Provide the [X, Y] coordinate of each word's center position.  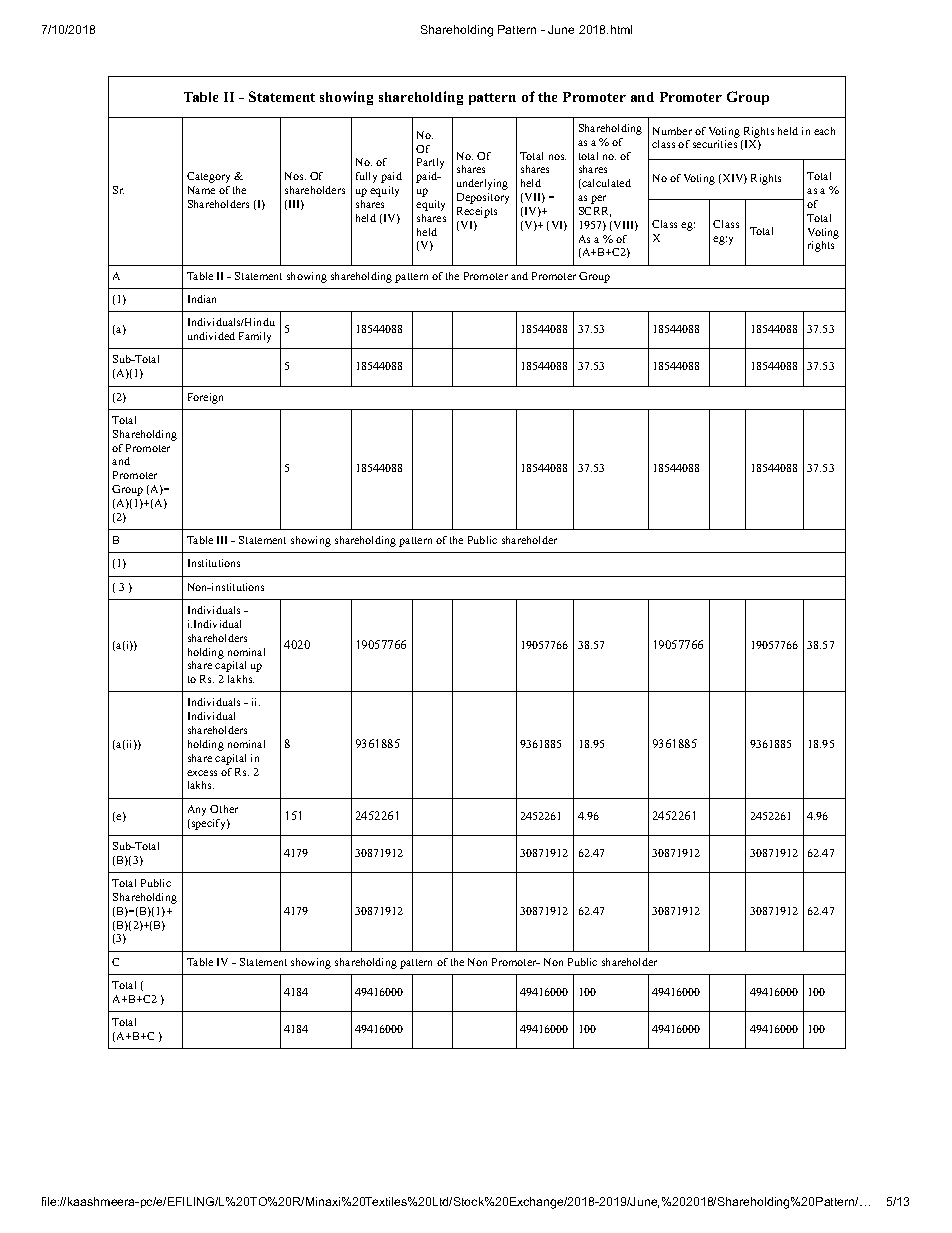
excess [202, 773]
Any [197, 810]
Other [224, 809]
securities [715, 144]
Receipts [477, 212]
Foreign [205, 398]
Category [208, 177]
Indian [202, 299]
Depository [483, 198]
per [598, 199]
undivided [211, 336]
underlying [482, 184]
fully [366, 177]
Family [255, 337]
